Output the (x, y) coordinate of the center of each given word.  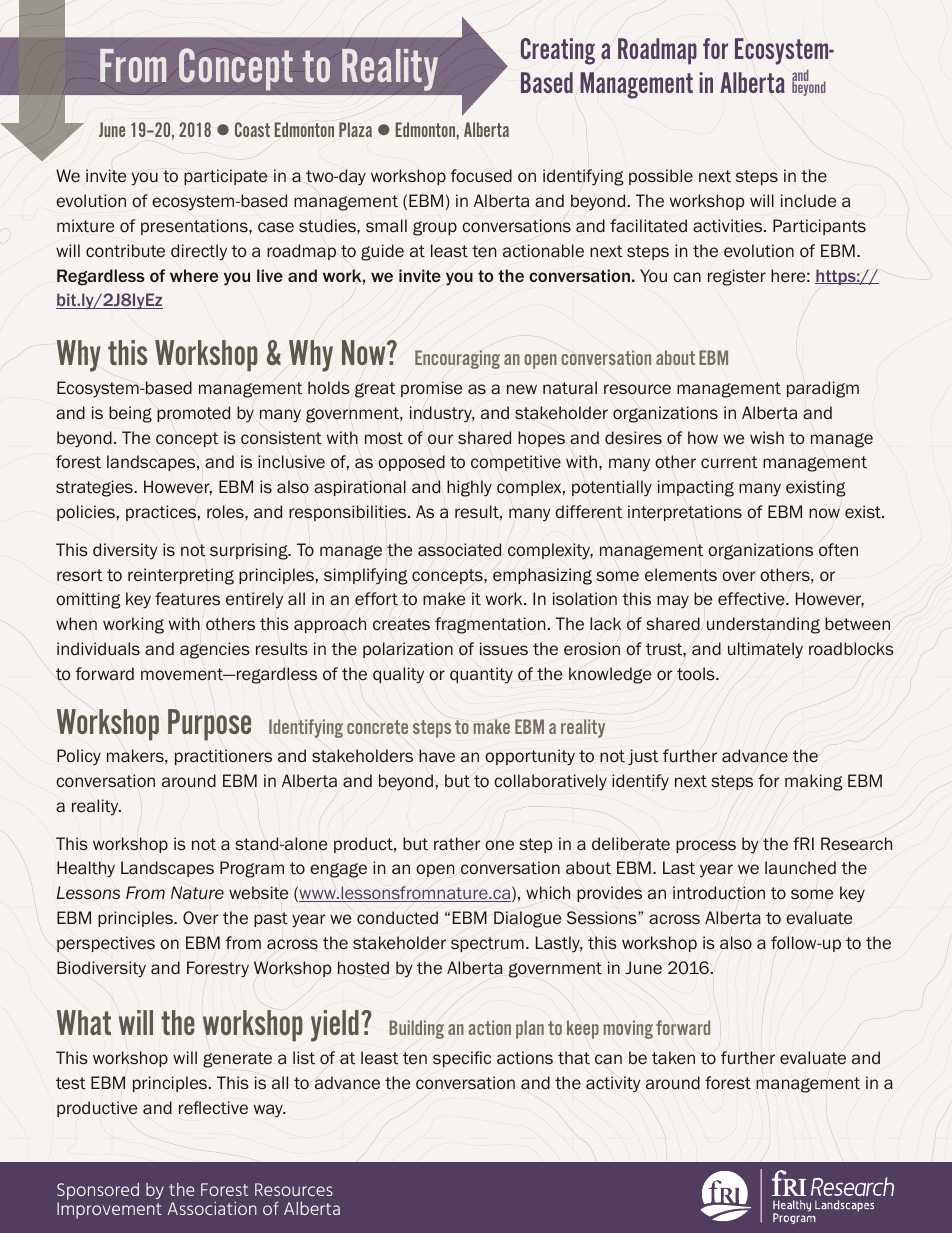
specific (462, 1059)
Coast (252, 129)
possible (661, 177)
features (187, 599)
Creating (558, 51)
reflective (213, 1108)
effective (752, 599)
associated (459, 550)
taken (673, 1058)
